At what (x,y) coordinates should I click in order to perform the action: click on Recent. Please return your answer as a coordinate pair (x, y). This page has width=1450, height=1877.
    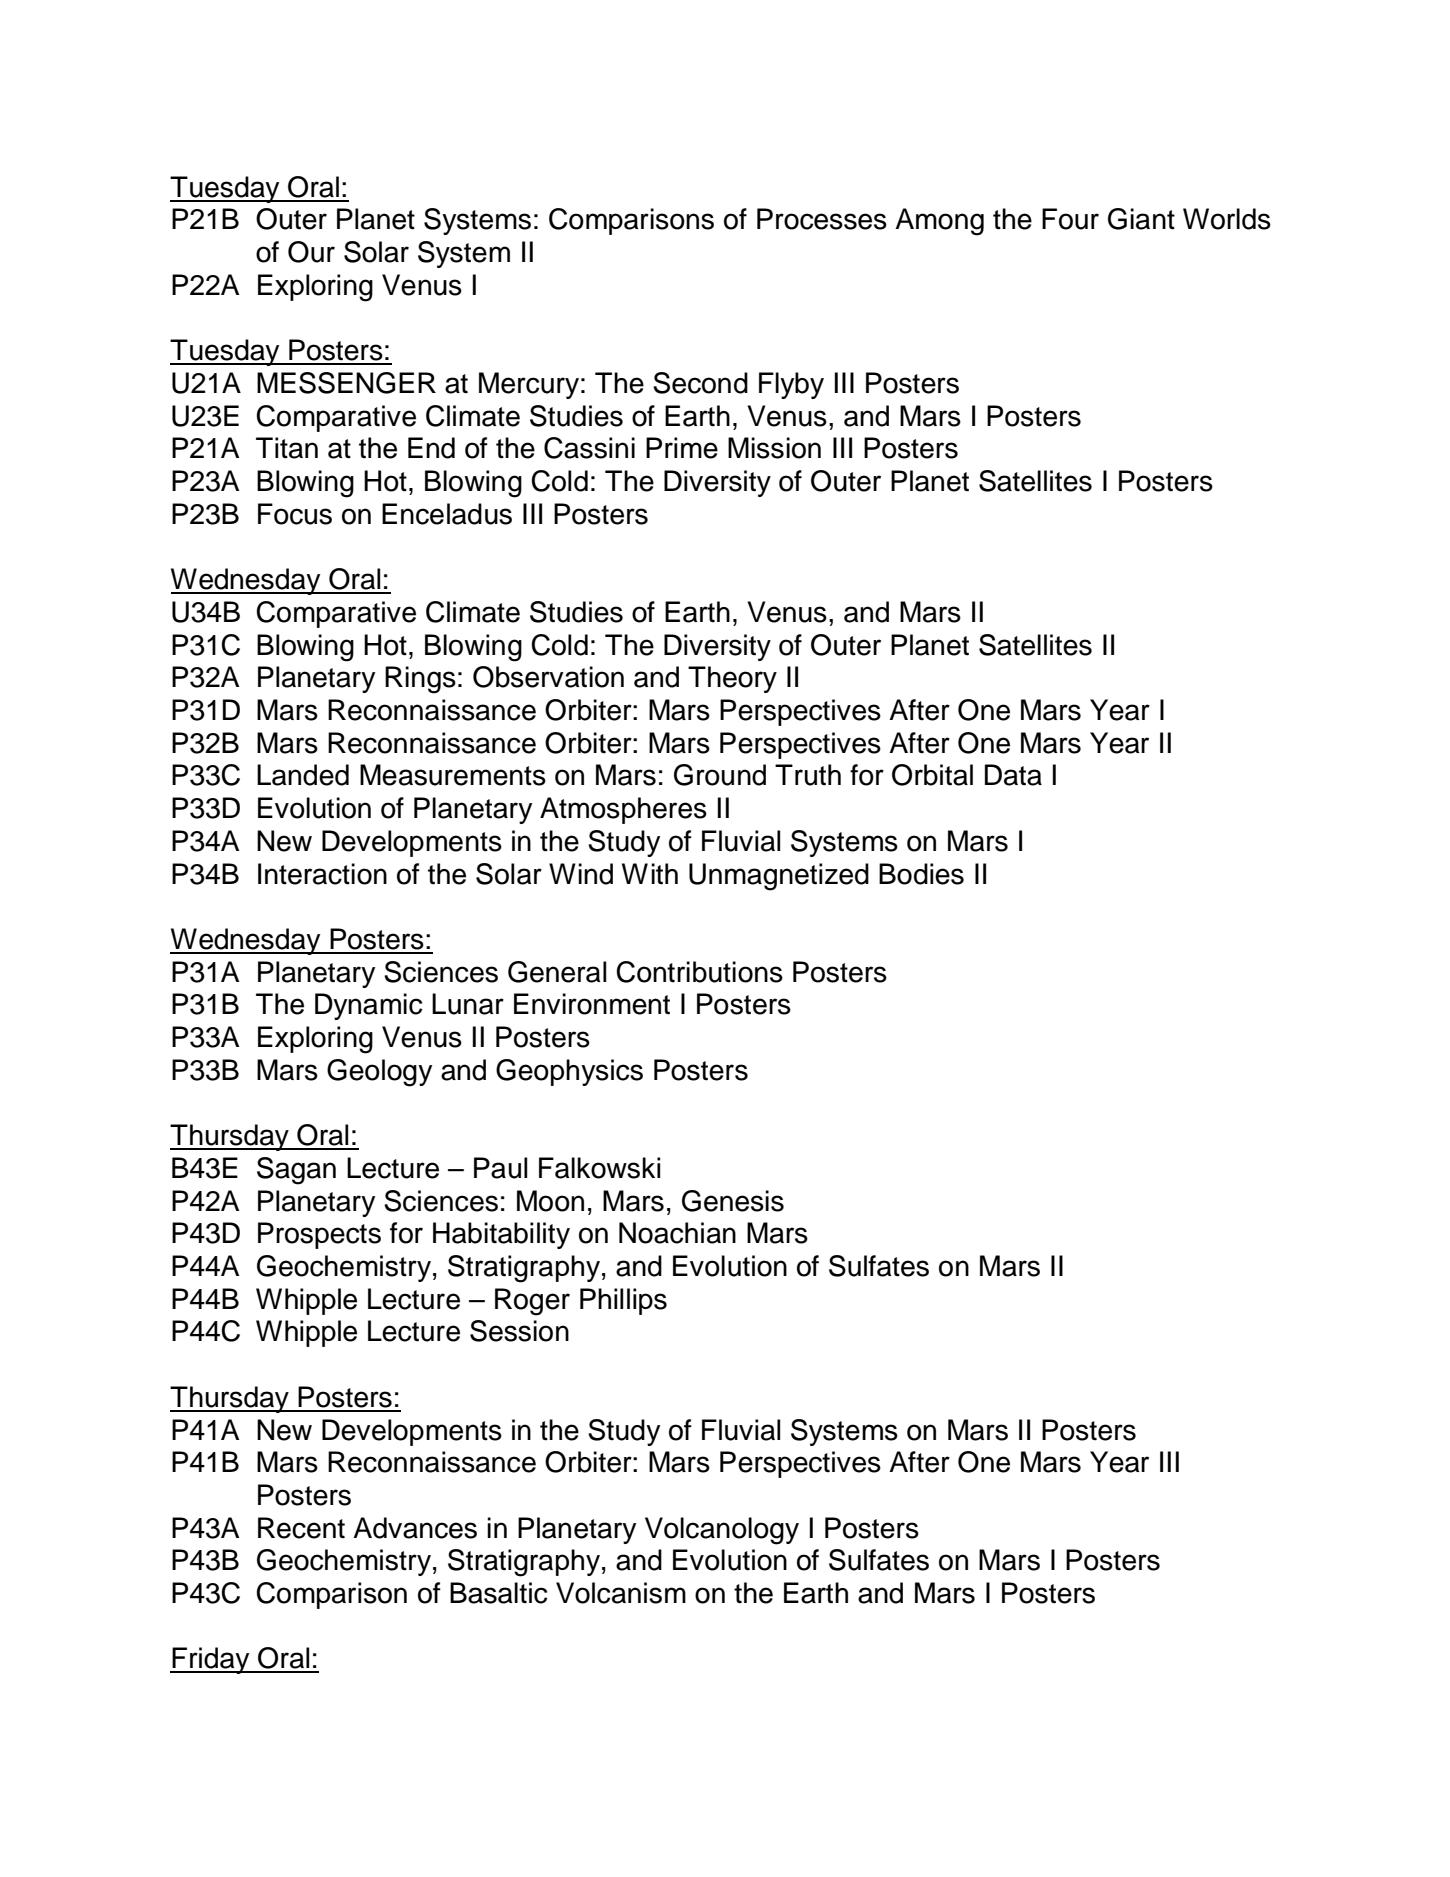
    Looking at the image, I should click on (301, 1528).
